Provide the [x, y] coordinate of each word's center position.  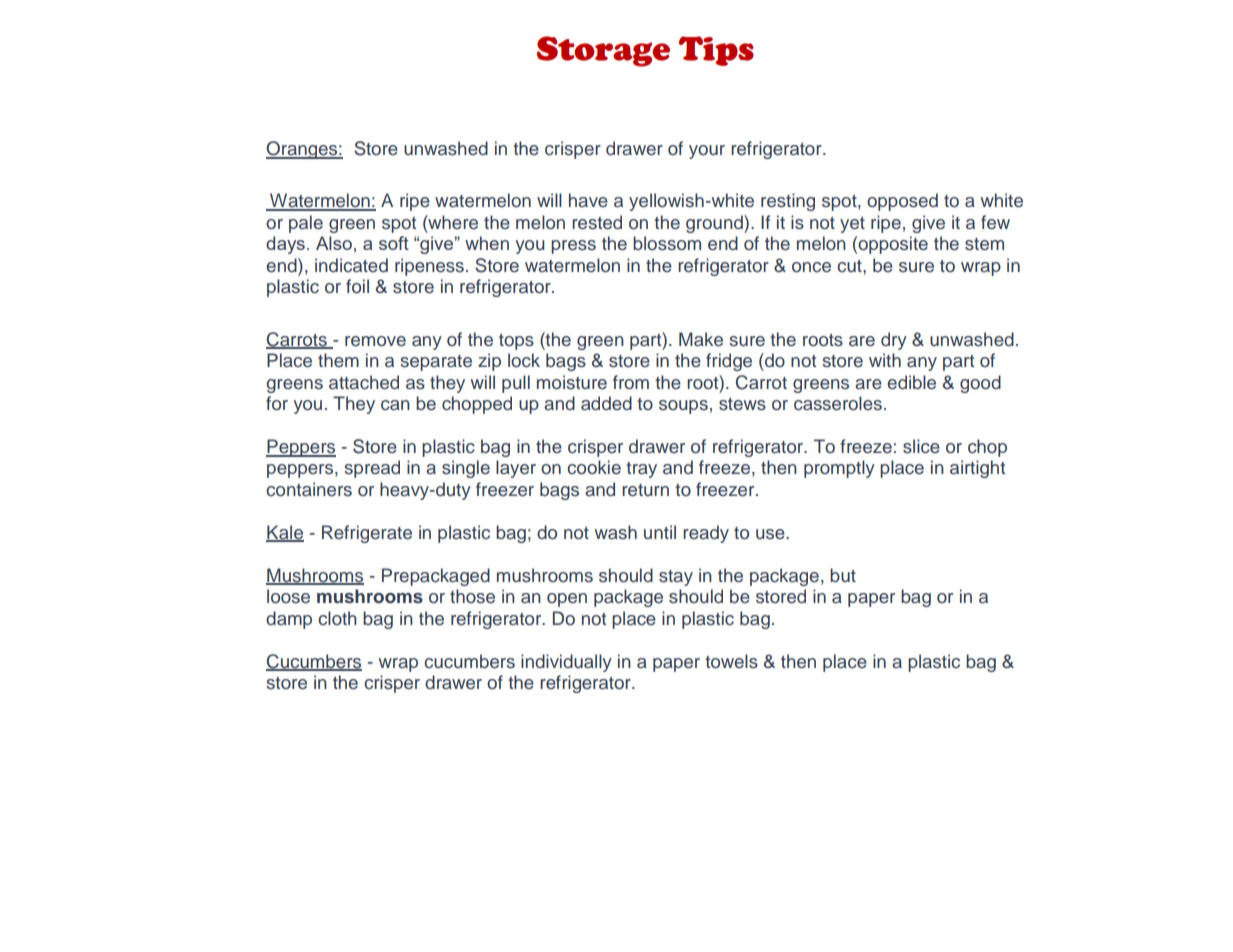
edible [911, 382]
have [588, 200]
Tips [716, 51]
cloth [337, 618]
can [395, 405]
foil [357, 286]
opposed [902, 202]
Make [701, 339]
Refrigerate [367, 534]
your [707, 152]
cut [850, 266]
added [606, 403]
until [660, 532]
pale [306, 224]
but [843, 575]
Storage [603, 51]
